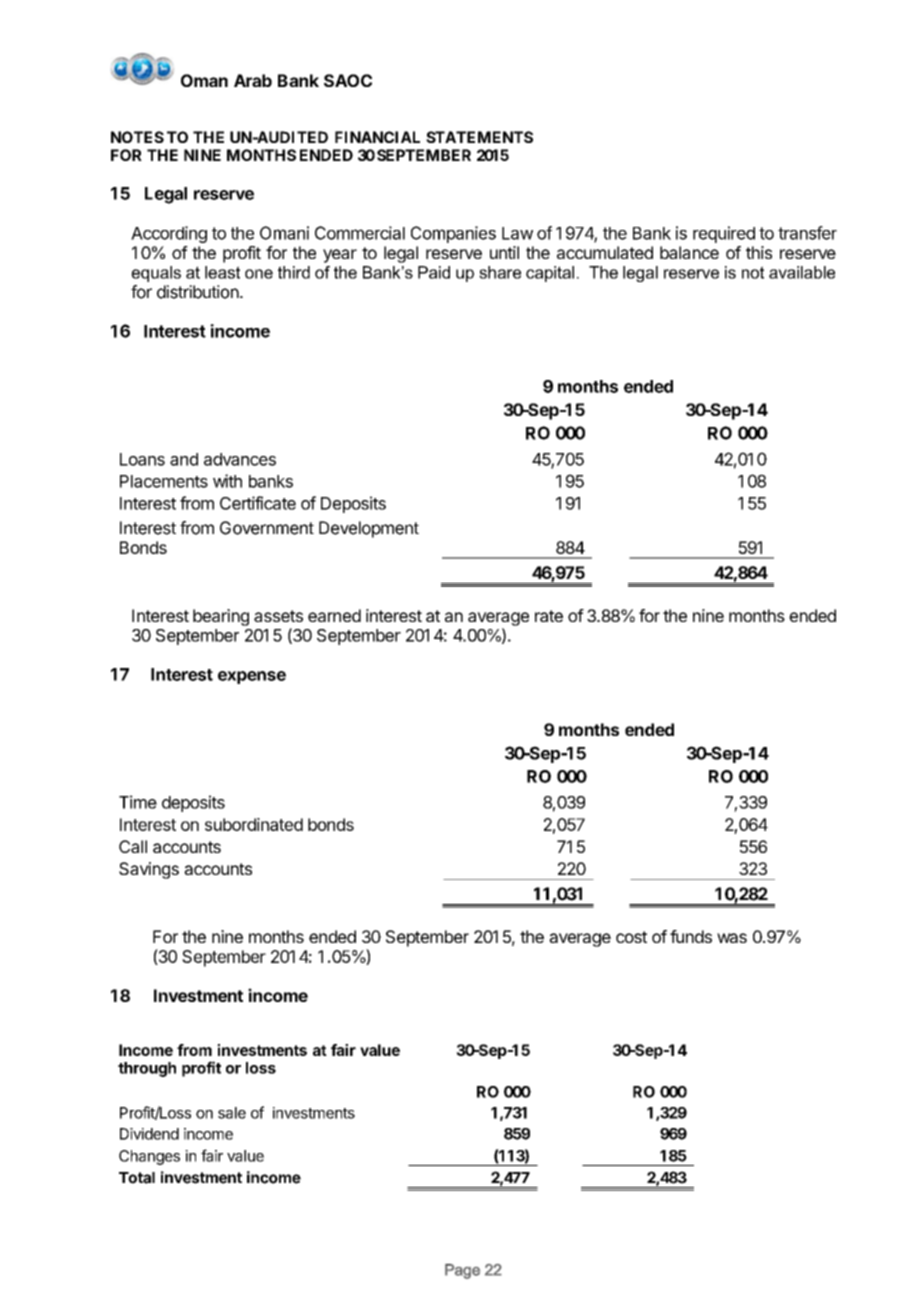 The image size is (924, 1308). I want to click on cost, so click(631, 937).
